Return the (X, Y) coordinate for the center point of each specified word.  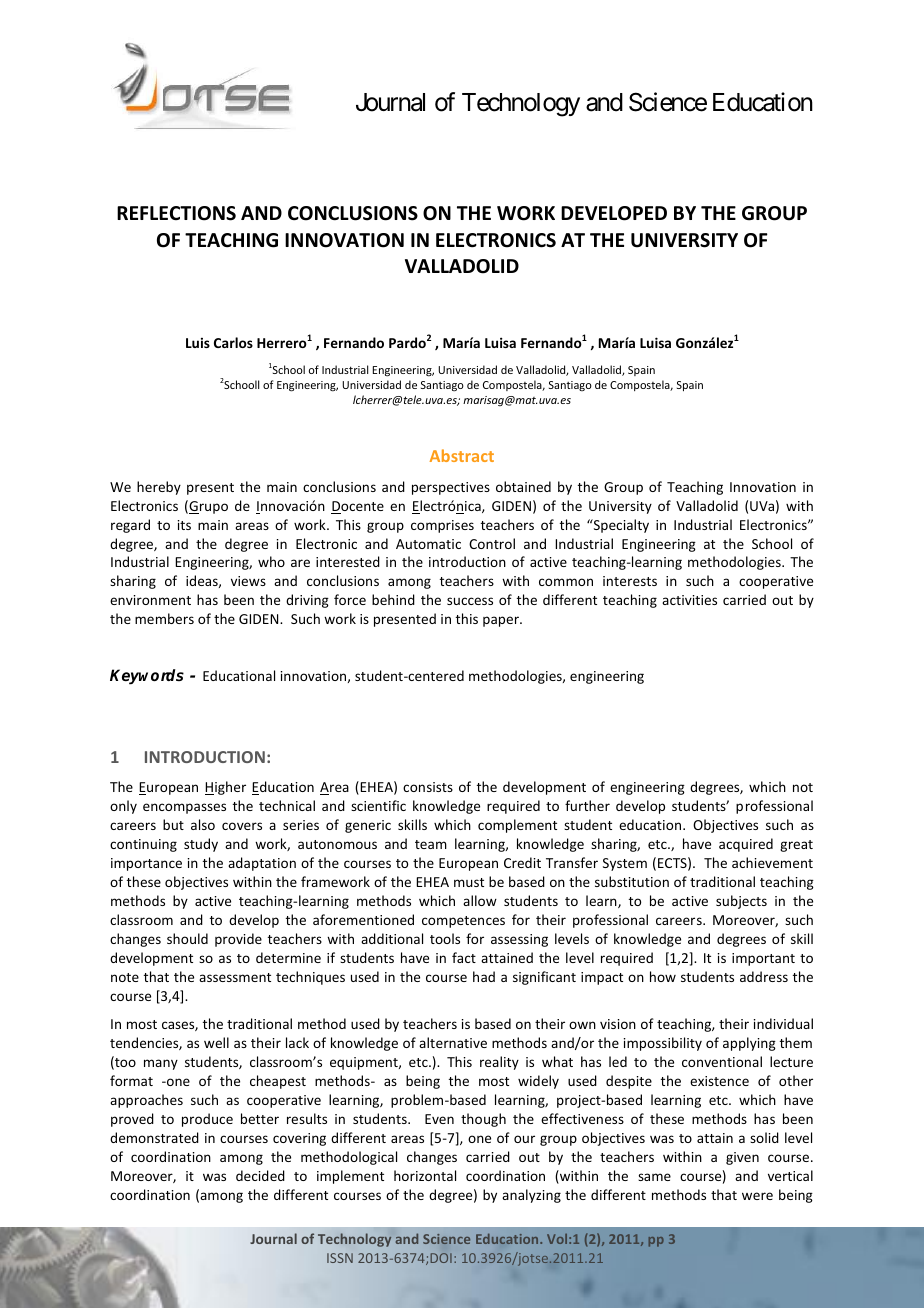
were (757, 1196)
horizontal (425, 1175)
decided (260, 1175)
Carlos (233, 342)
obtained (523, 486)
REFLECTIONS (176, 213)
